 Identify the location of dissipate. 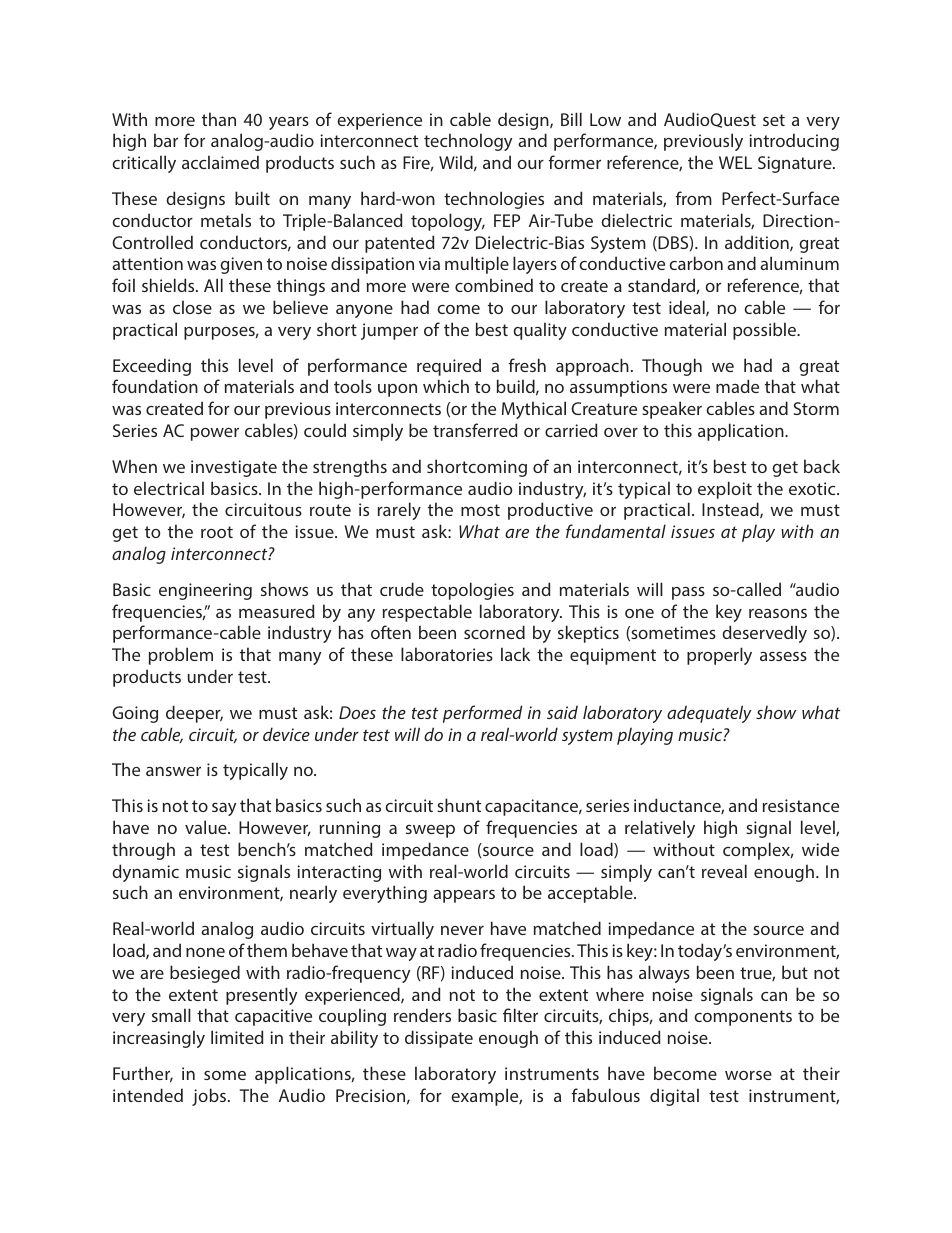
(439, 1039).
